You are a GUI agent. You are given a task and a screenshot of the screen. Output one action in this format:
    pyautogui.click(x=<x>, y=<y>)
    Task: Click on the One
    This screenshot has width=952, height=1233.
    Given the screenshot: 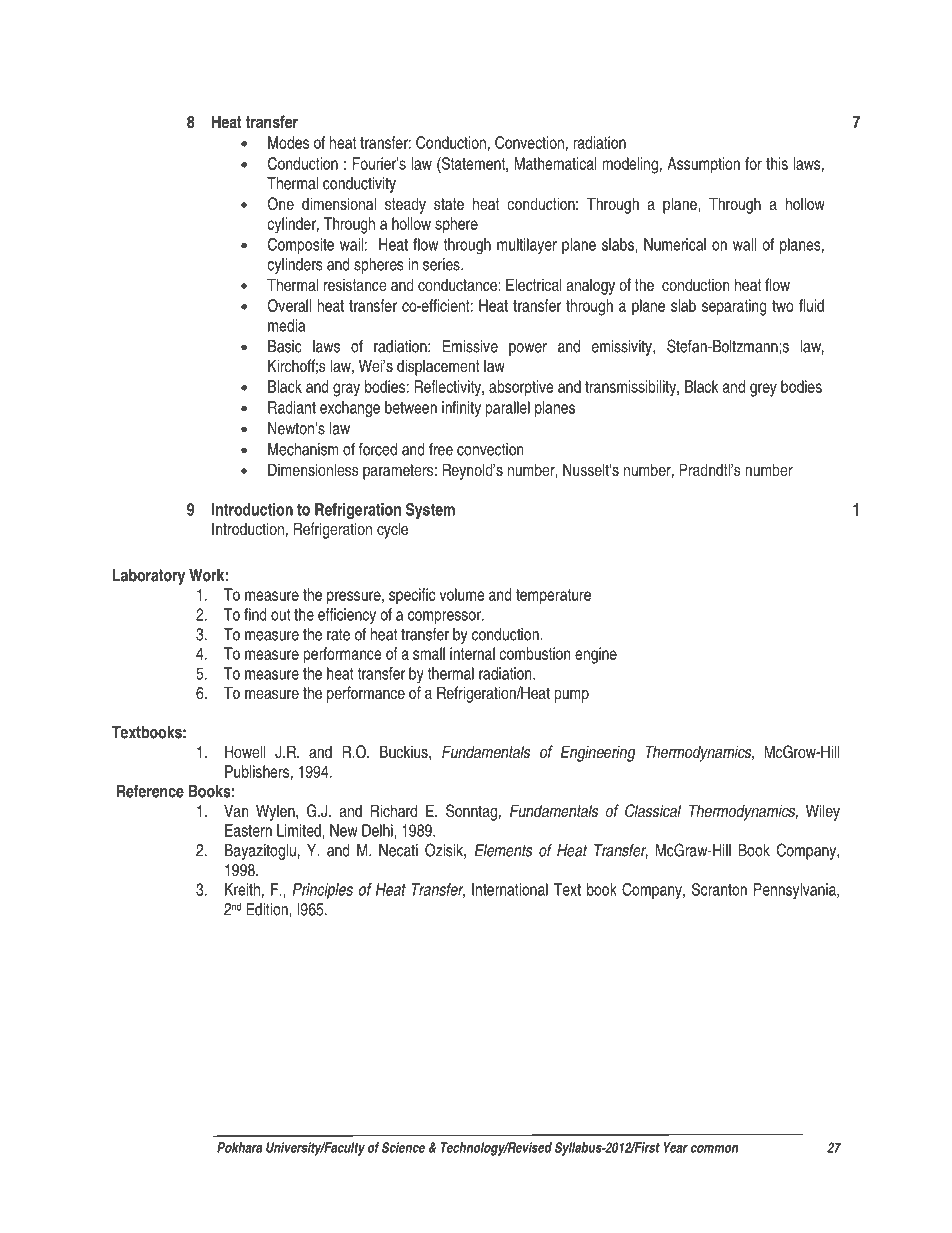 What is the action you would take?
    pyautogui.click(x=281, y=204)
